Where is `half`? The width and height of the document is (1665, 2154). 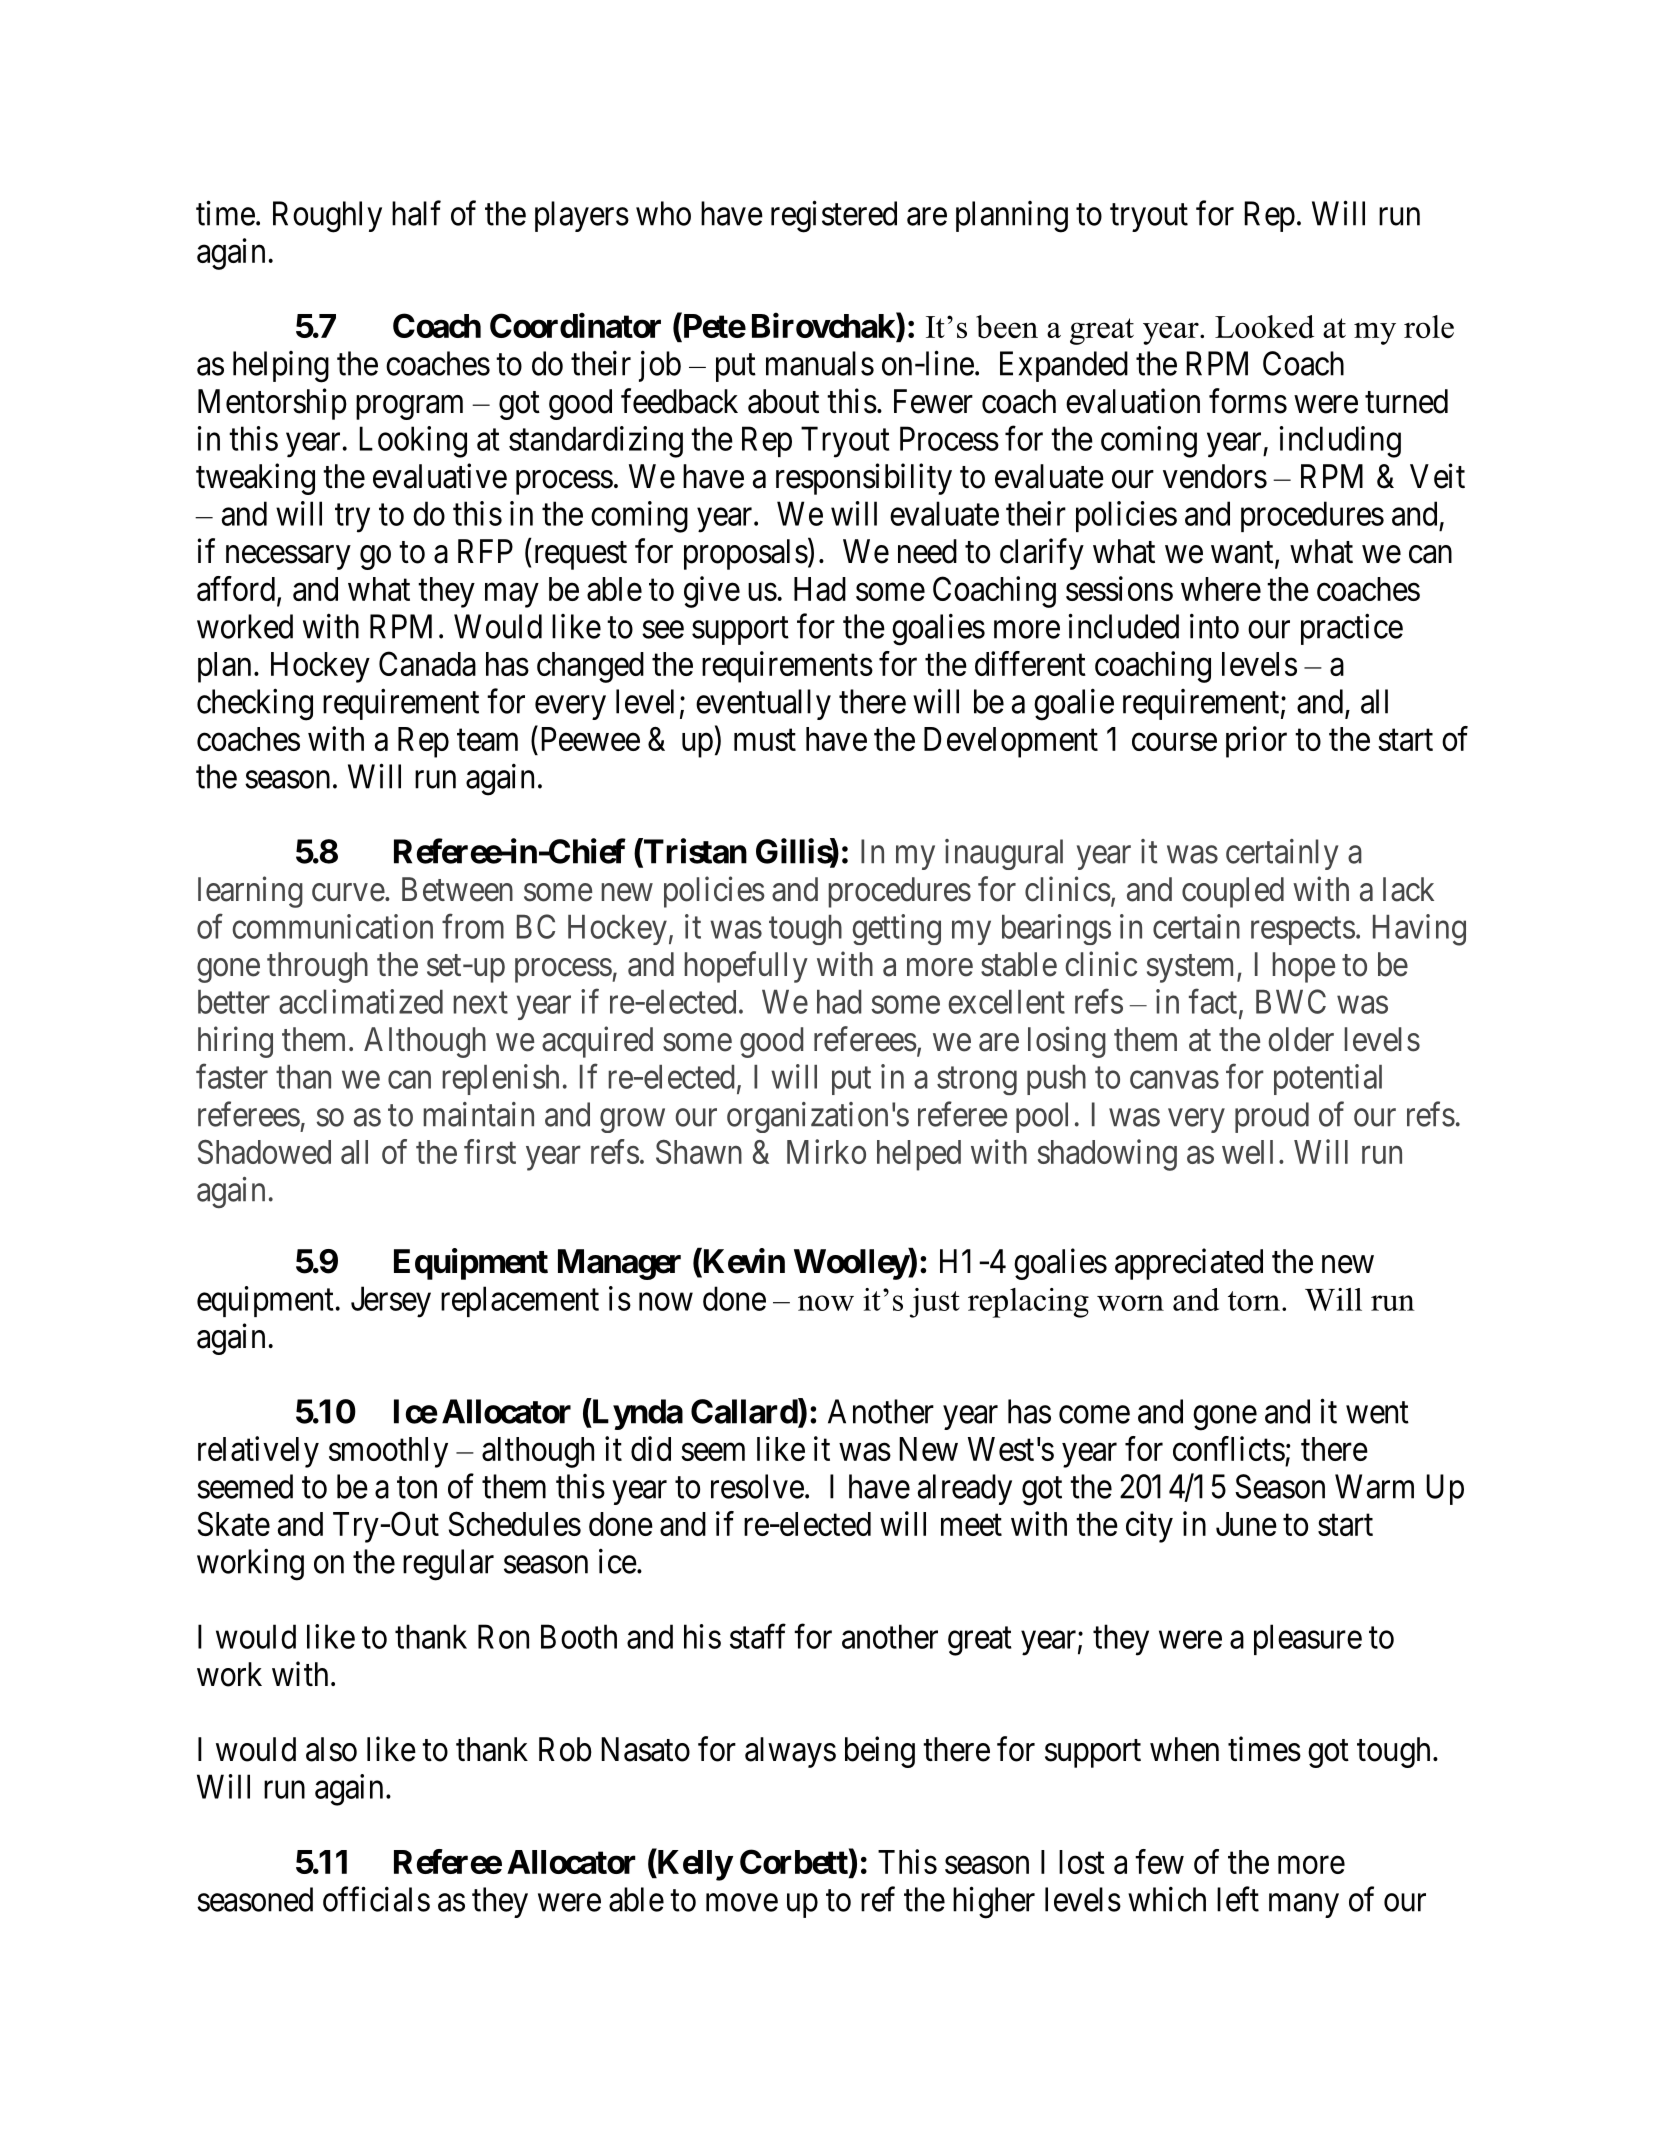 half is located at coordinates (416, 213).
